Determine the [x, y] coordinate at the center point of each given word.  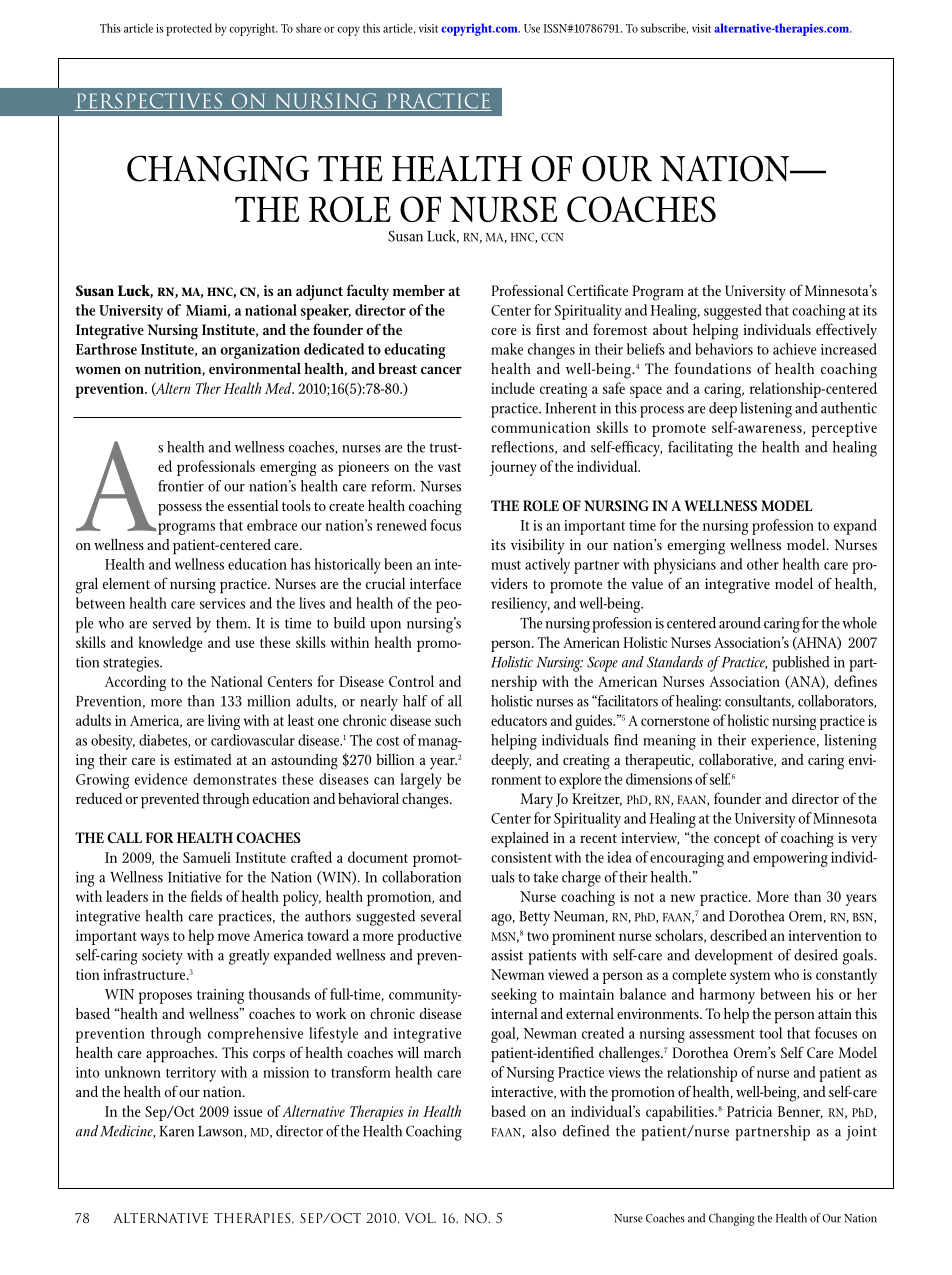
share [308, 28]
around [740, 623]
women [98, 370]
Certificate [597, 290]
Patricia [749, 1111]
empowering [790, 859]
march [442, 1052]
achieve [794, 349]
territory [191, 1074]
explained [520, 840]
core [504, 331]
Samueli [207, 857]
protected [189, 29]
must [506, 565]
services [222, 603]
